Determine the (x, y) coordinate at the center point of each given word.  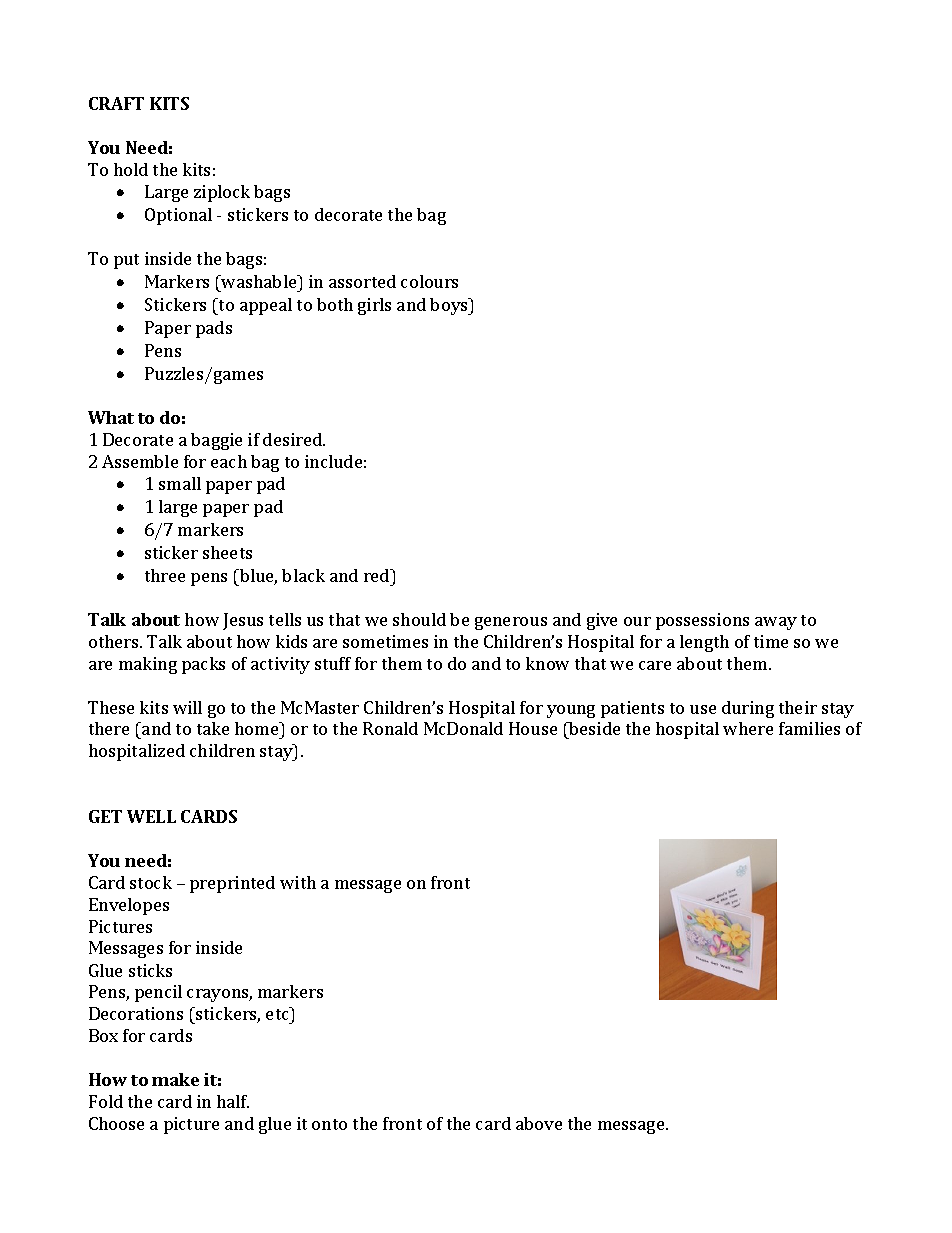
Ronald (390, 728)
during (748, 709)
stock (151, 882)
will (187, 707)
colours (429, 281)
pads (214, 329)
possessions (702, 621)
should (419, 619)
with (298, 882)
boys (450, 306)
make (175, 1079)
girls (374, 306)
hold (131, 169)
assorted (362, 281)
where (748, 728)
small (180, 483)
